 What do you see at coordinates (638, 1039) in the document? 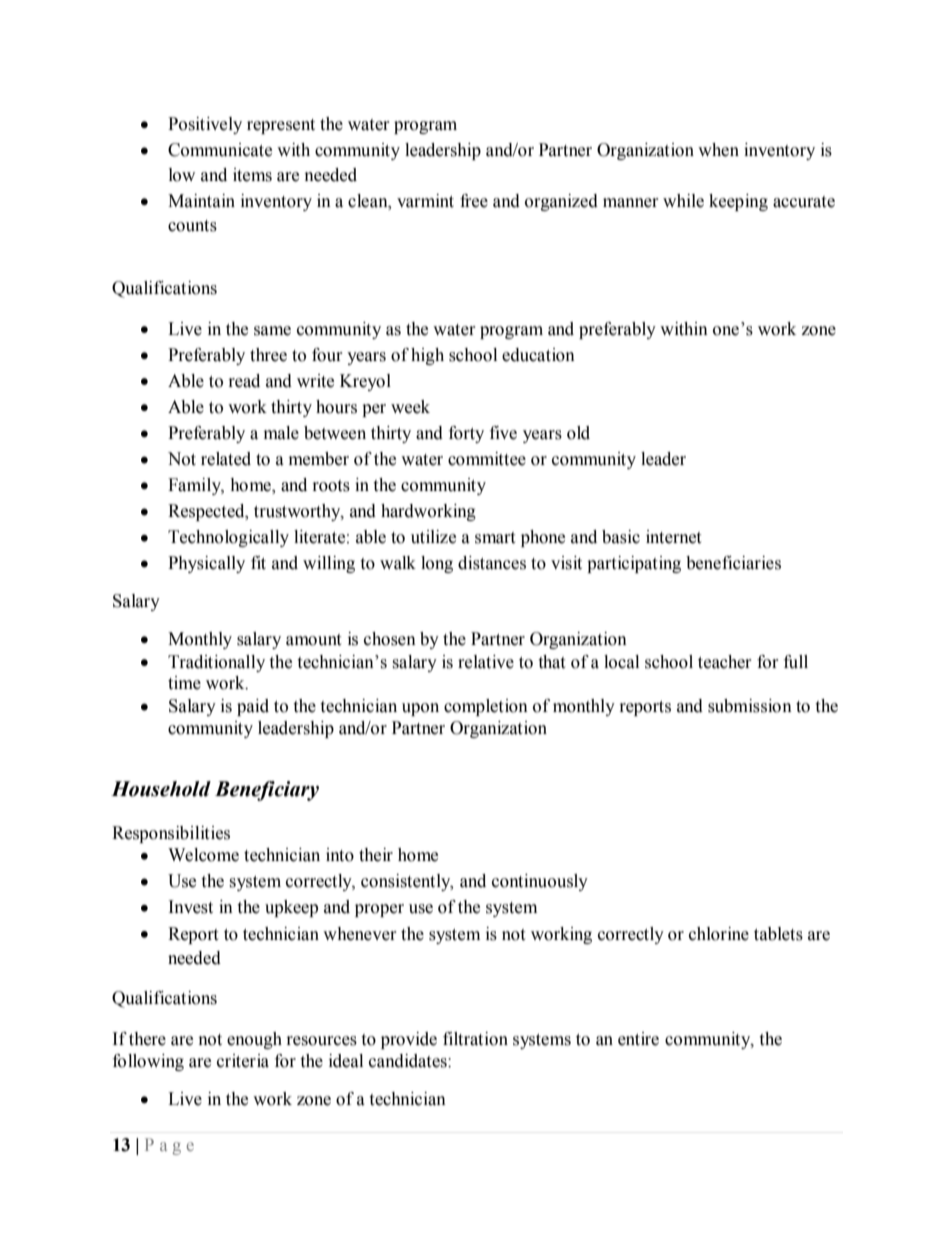
I see `entire` at bounding box center [638, 1039].
